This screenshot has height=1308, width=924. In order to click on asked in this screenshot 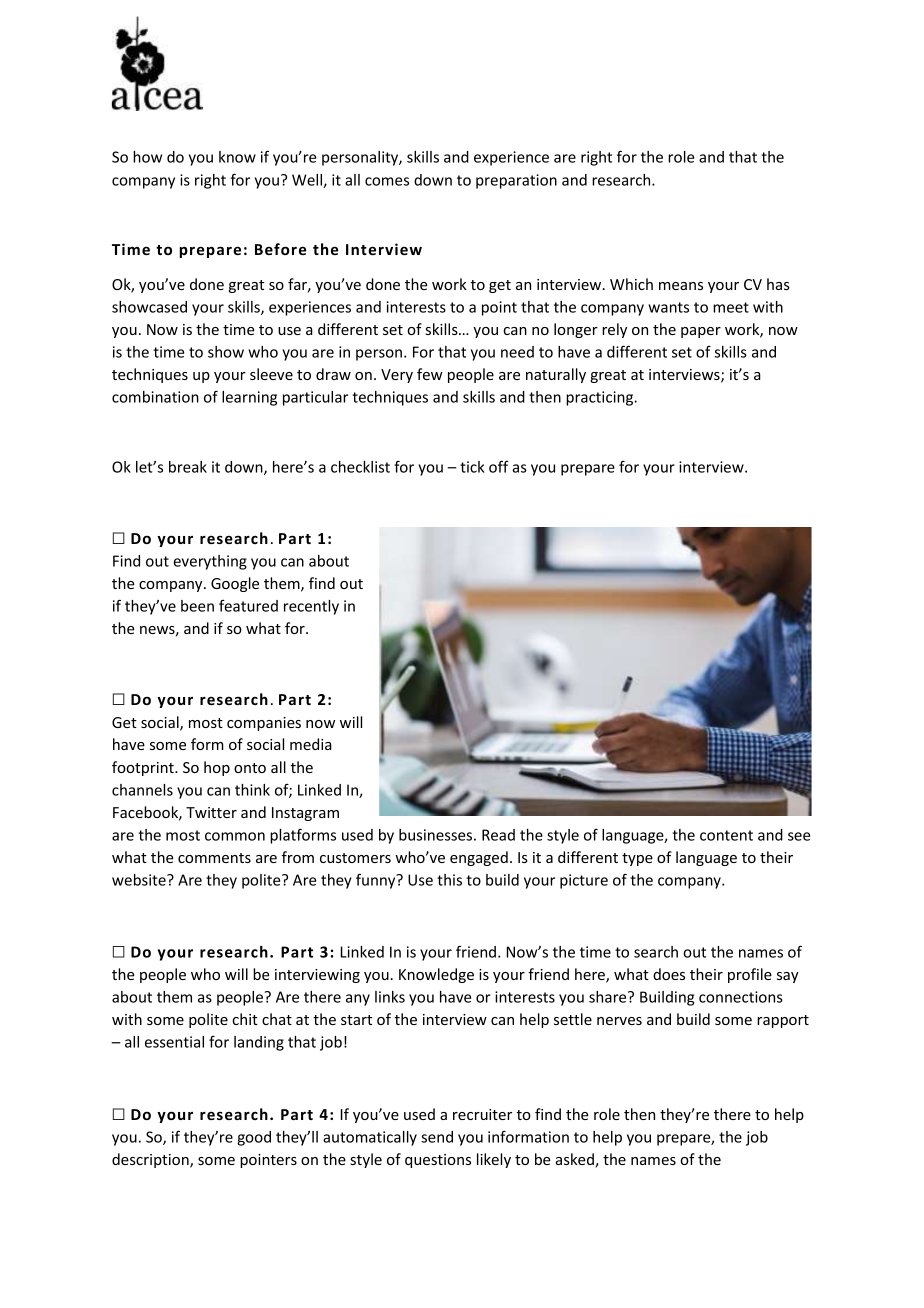, I will do `click(576, 1160)`.
